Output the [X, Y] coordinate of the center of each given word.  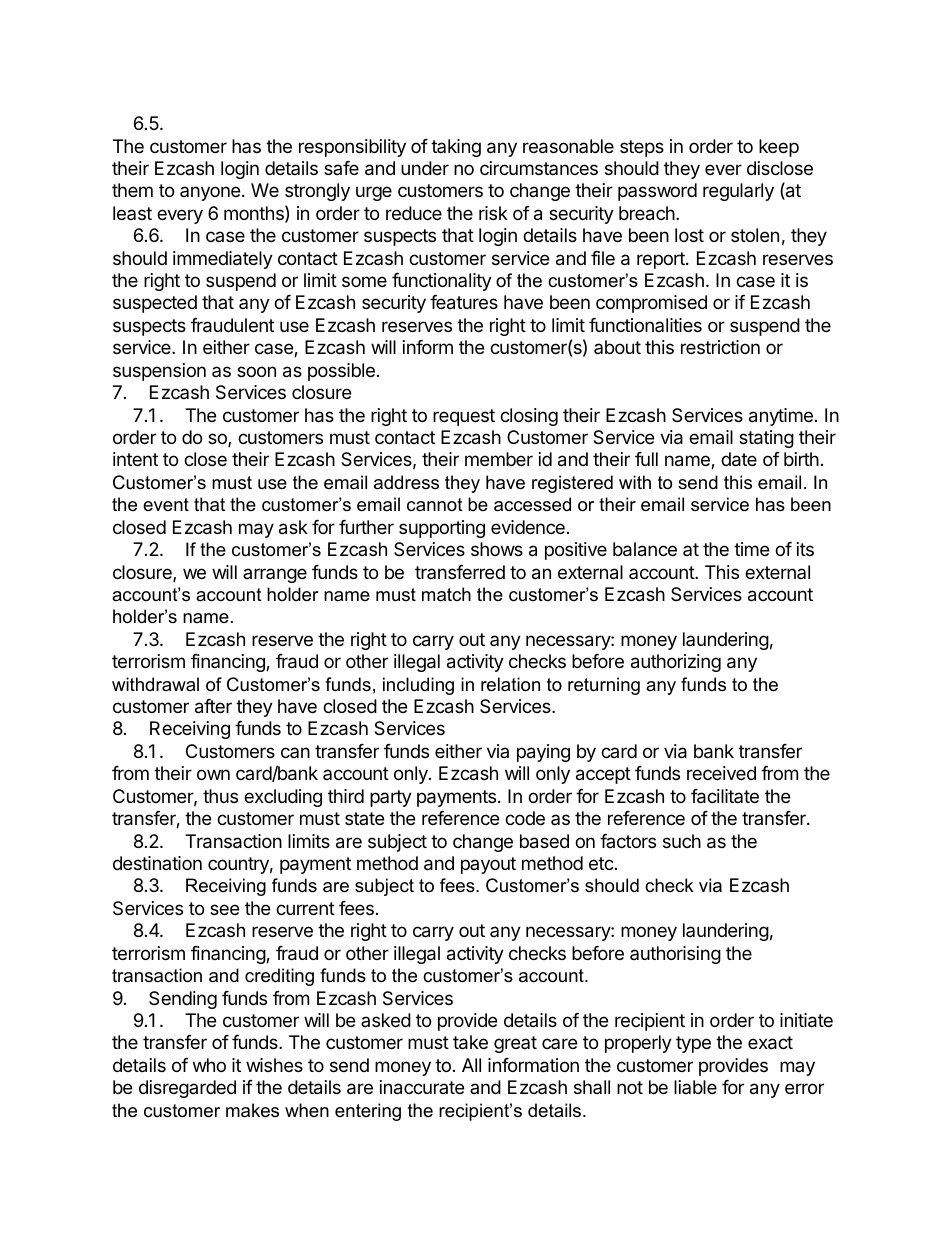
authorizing [676, 663]
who [209, 1065]
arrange [275, 575]
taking [456, 148]
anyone [210, 193]
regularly [738, 192]
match [446, 594]
